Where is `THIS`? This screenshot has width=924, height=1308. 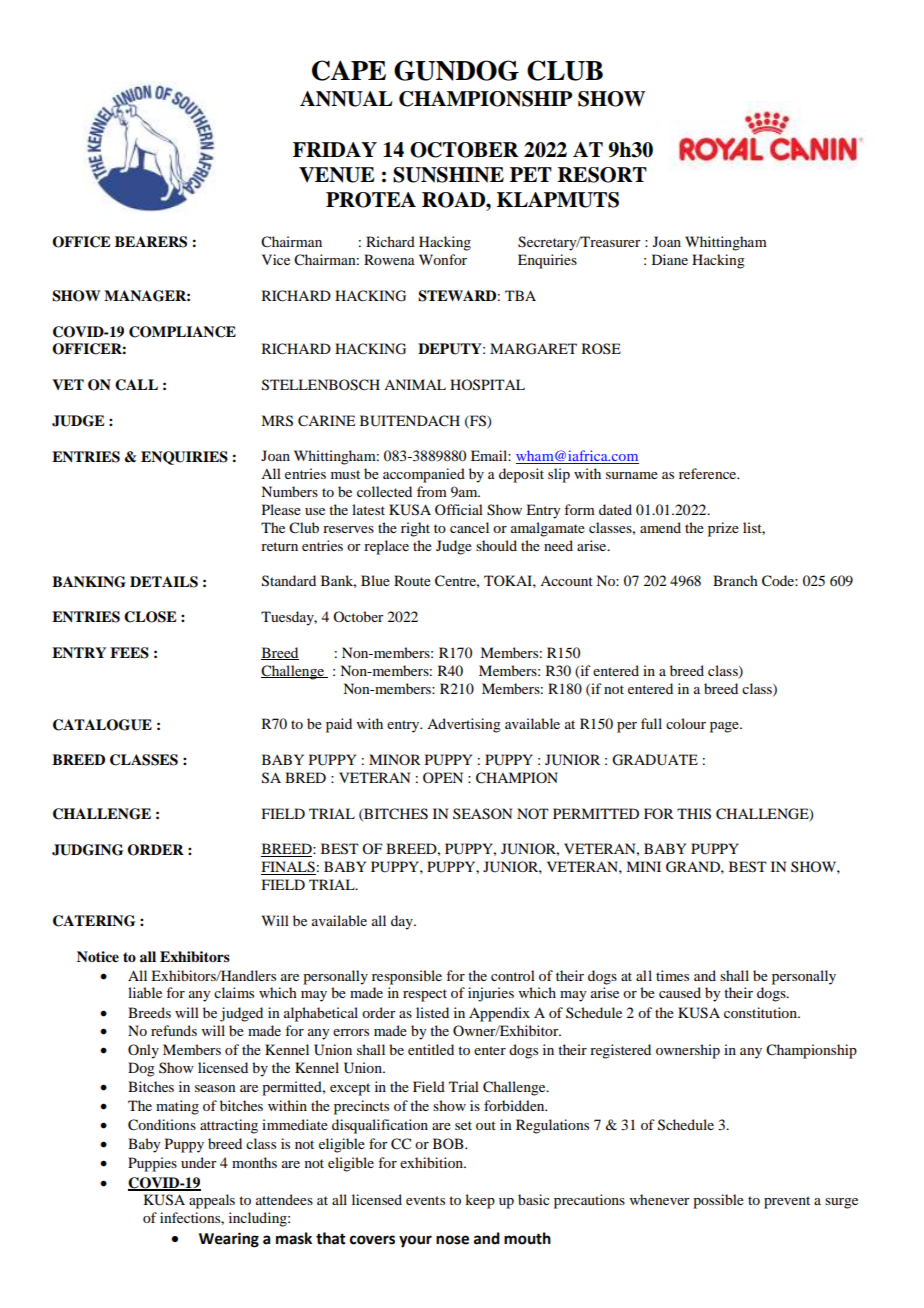 THIS is located at coordinates (694, 814).
